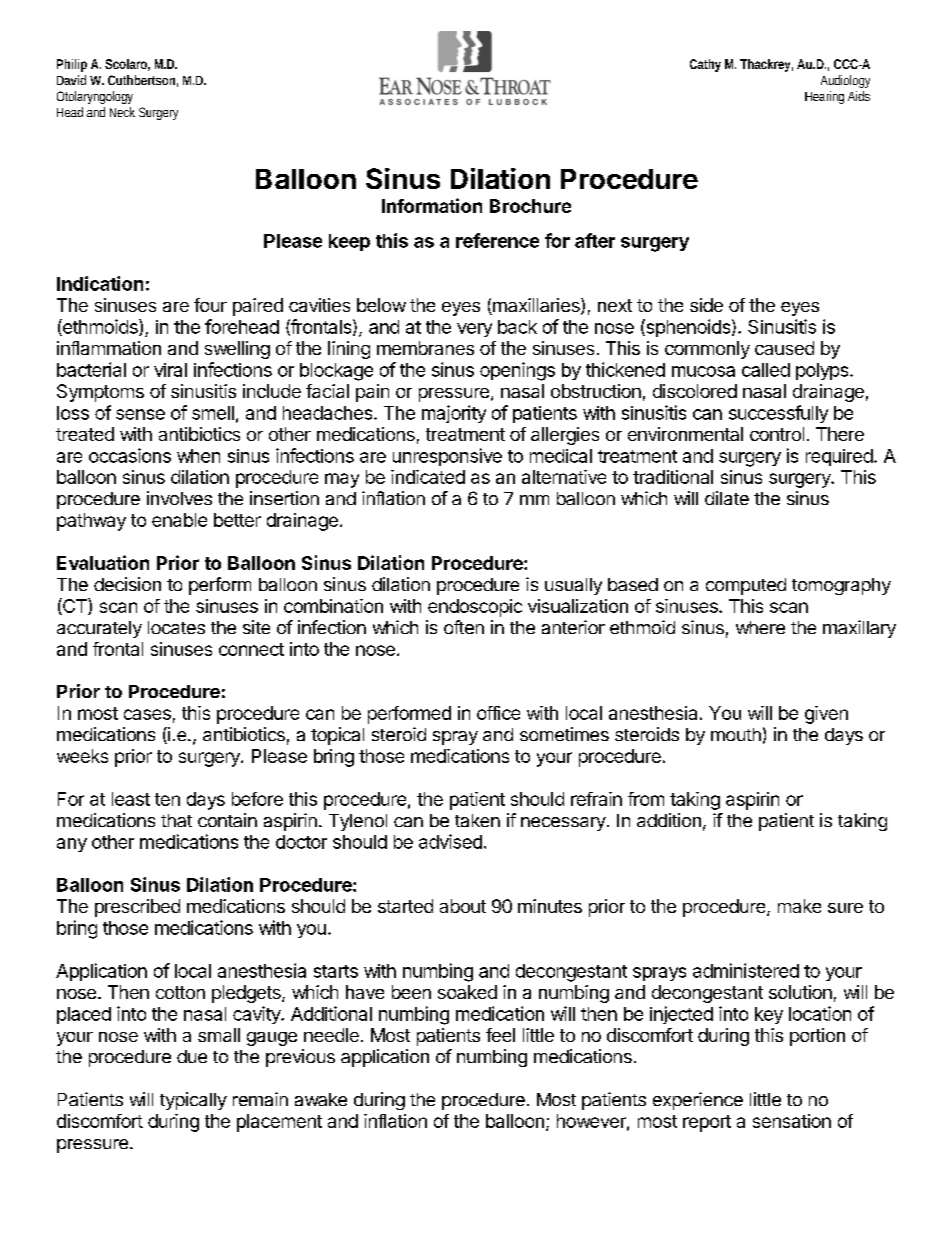 The height and width of the screenshot is (1233, 952). I want to click on feel, so click(500, 1035).
